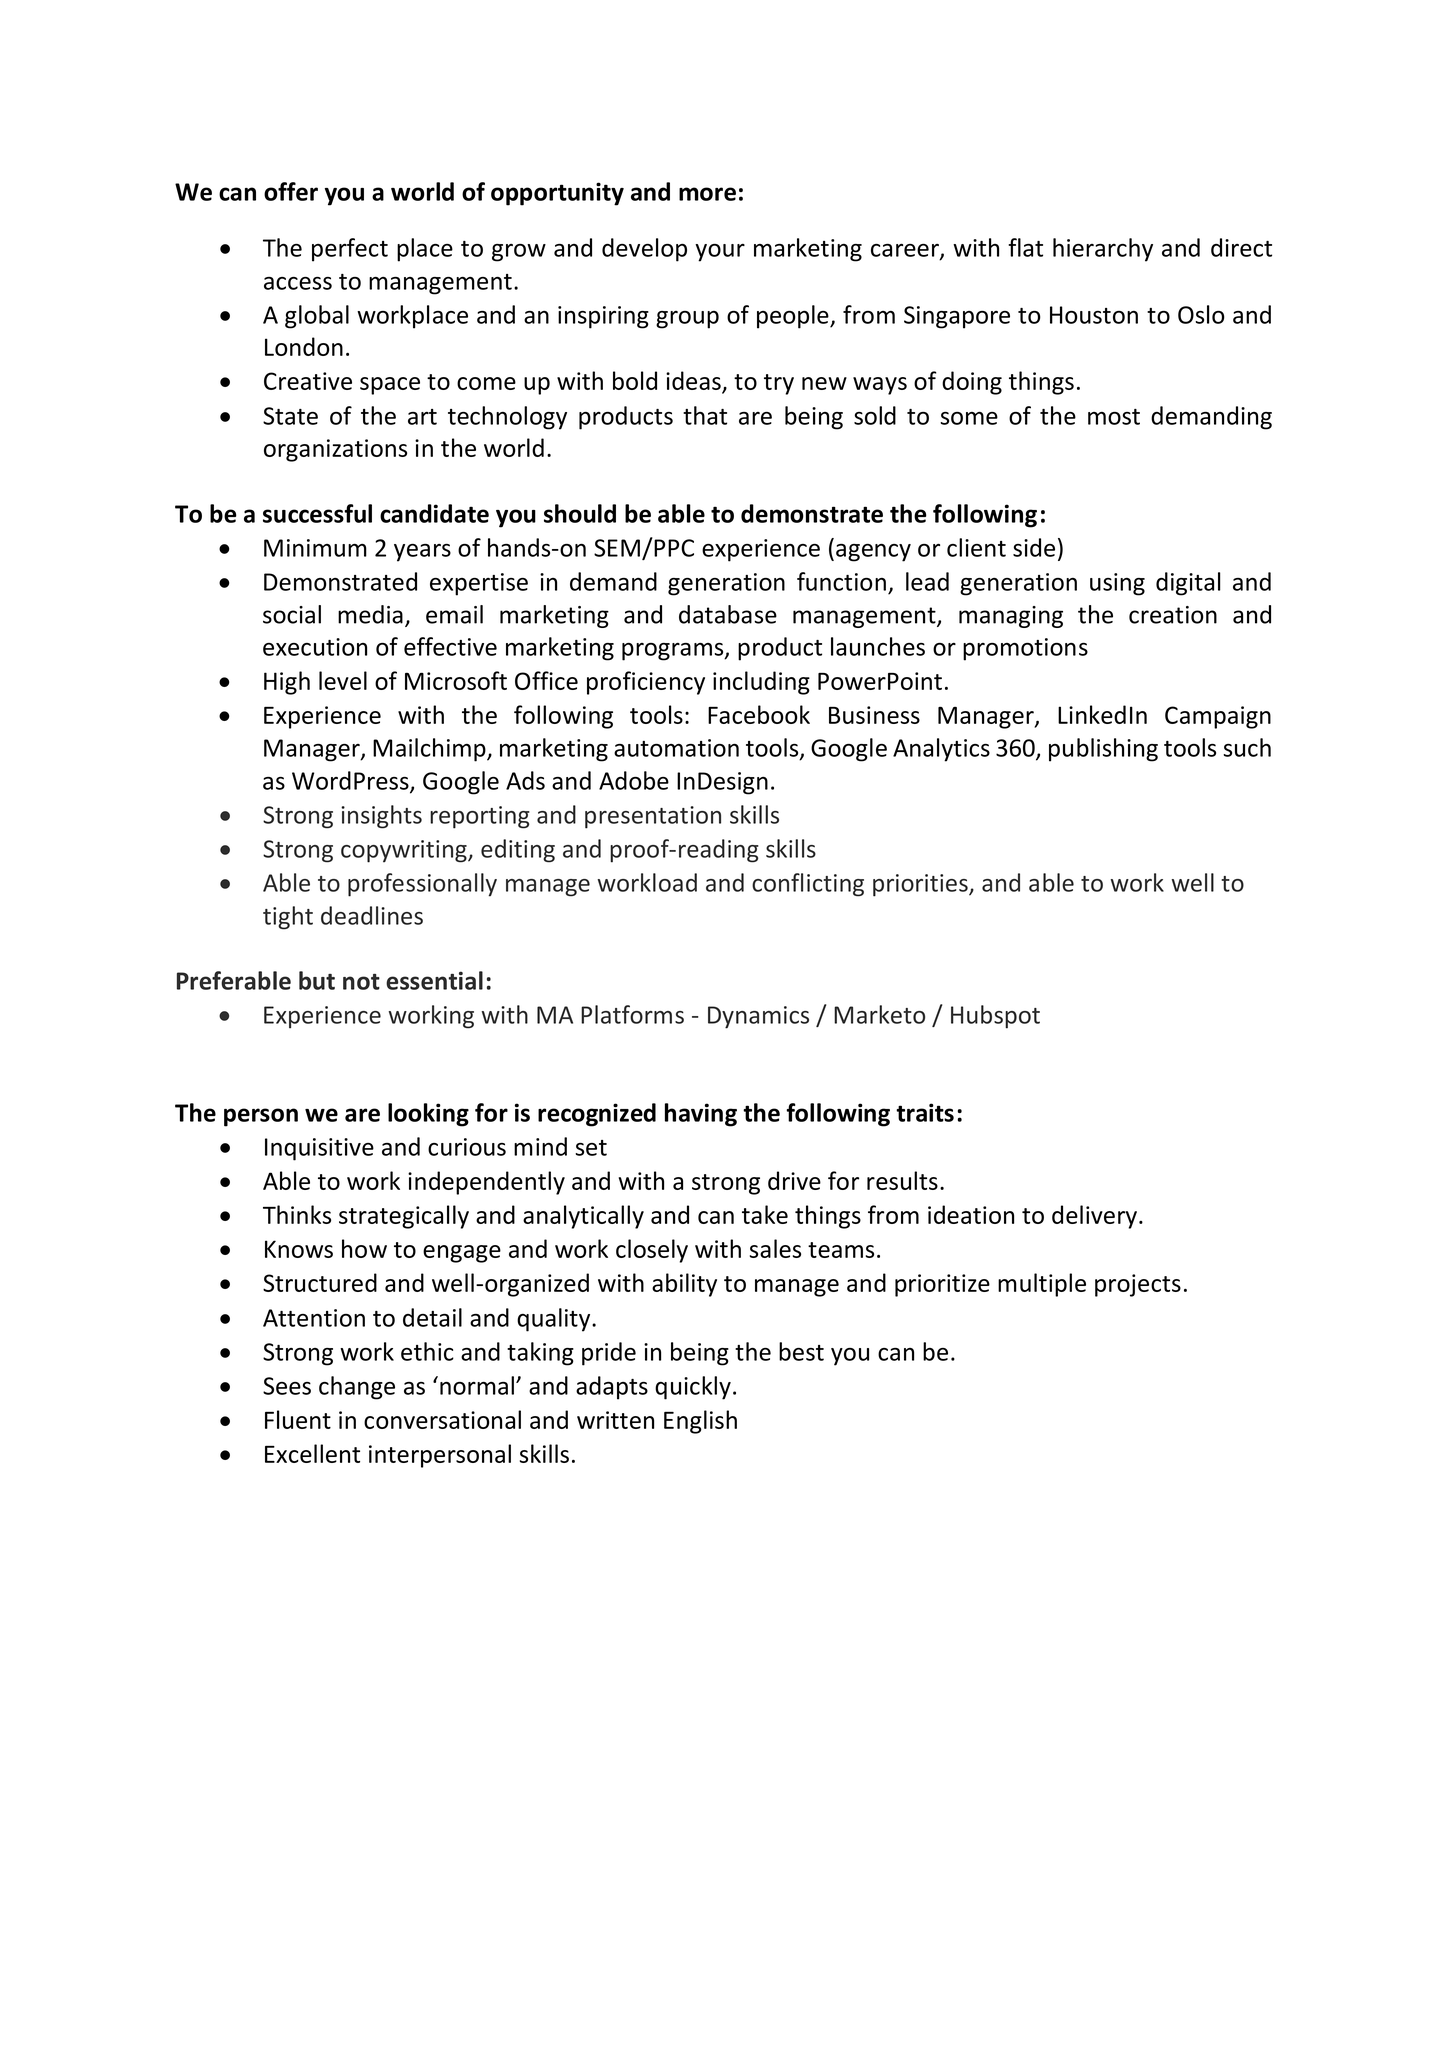 This screenshot has width=1448, height=2048. I want to click on English, so click(700, 1422).
